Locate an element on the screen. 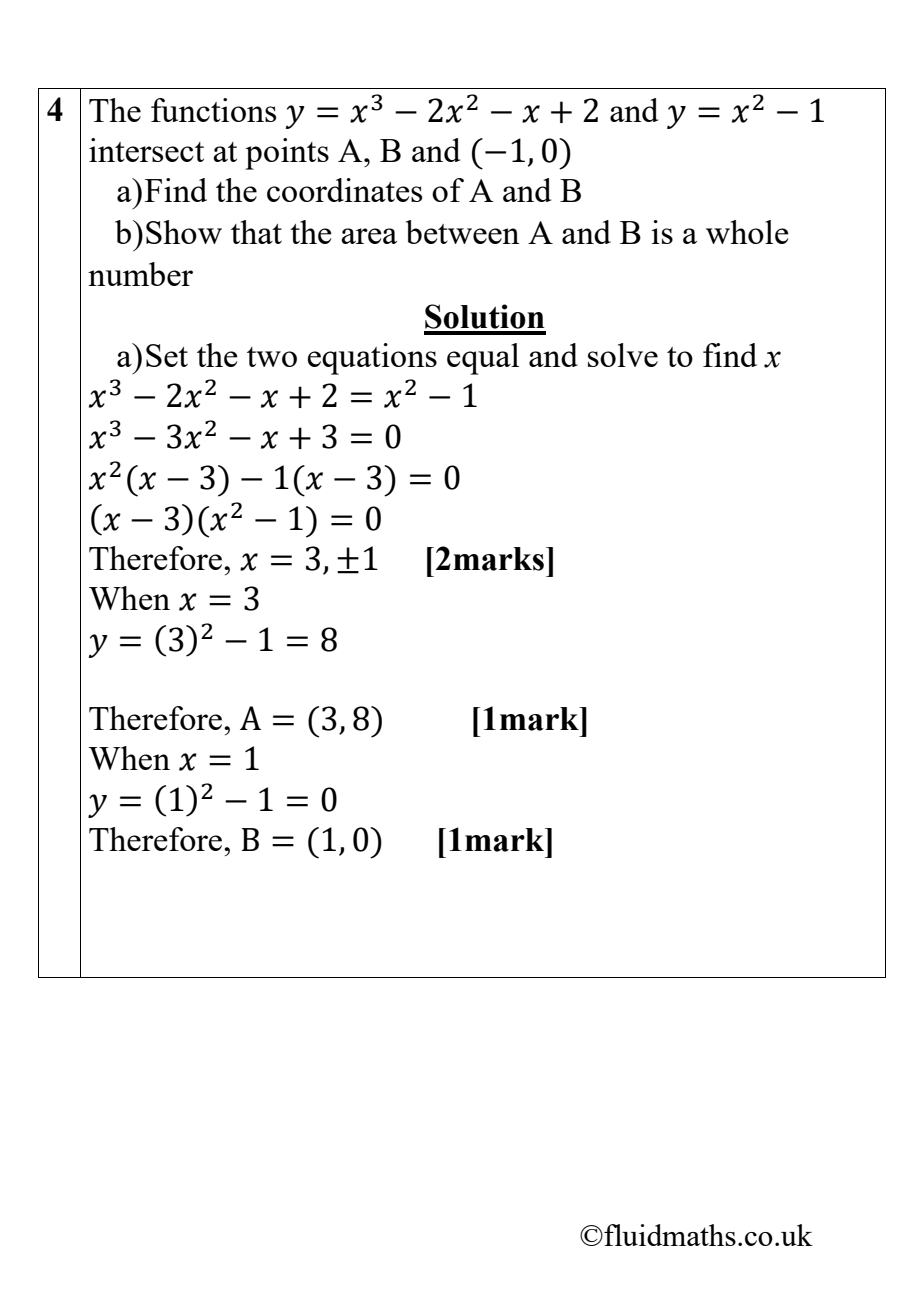  coordinates is located at coordinates (344, 190).
